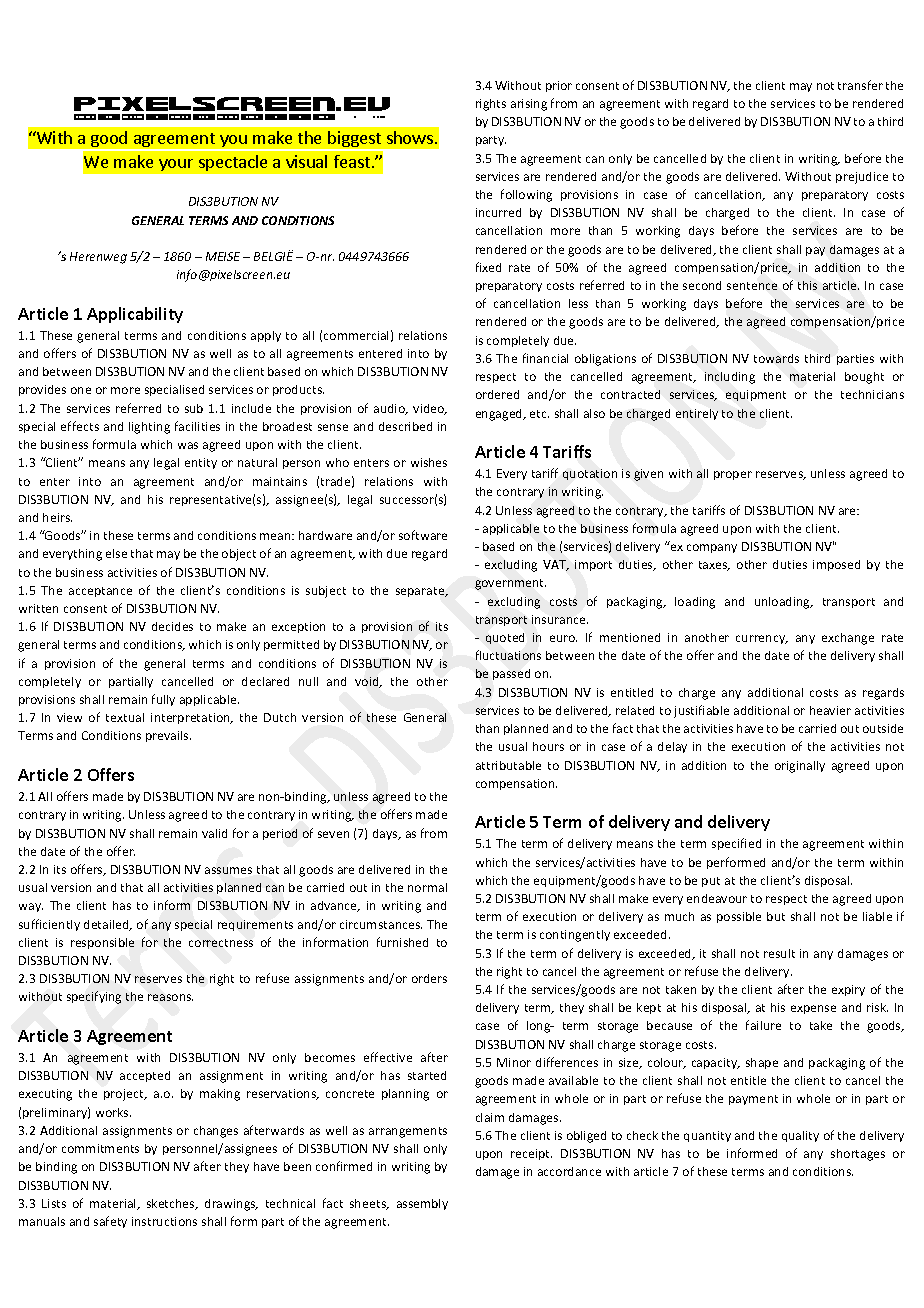 The width and height of the document is (924, 1308). What do you see at coordinates (860, 85) in the document?
I see `transfer` at bounding box center [860, 85].
